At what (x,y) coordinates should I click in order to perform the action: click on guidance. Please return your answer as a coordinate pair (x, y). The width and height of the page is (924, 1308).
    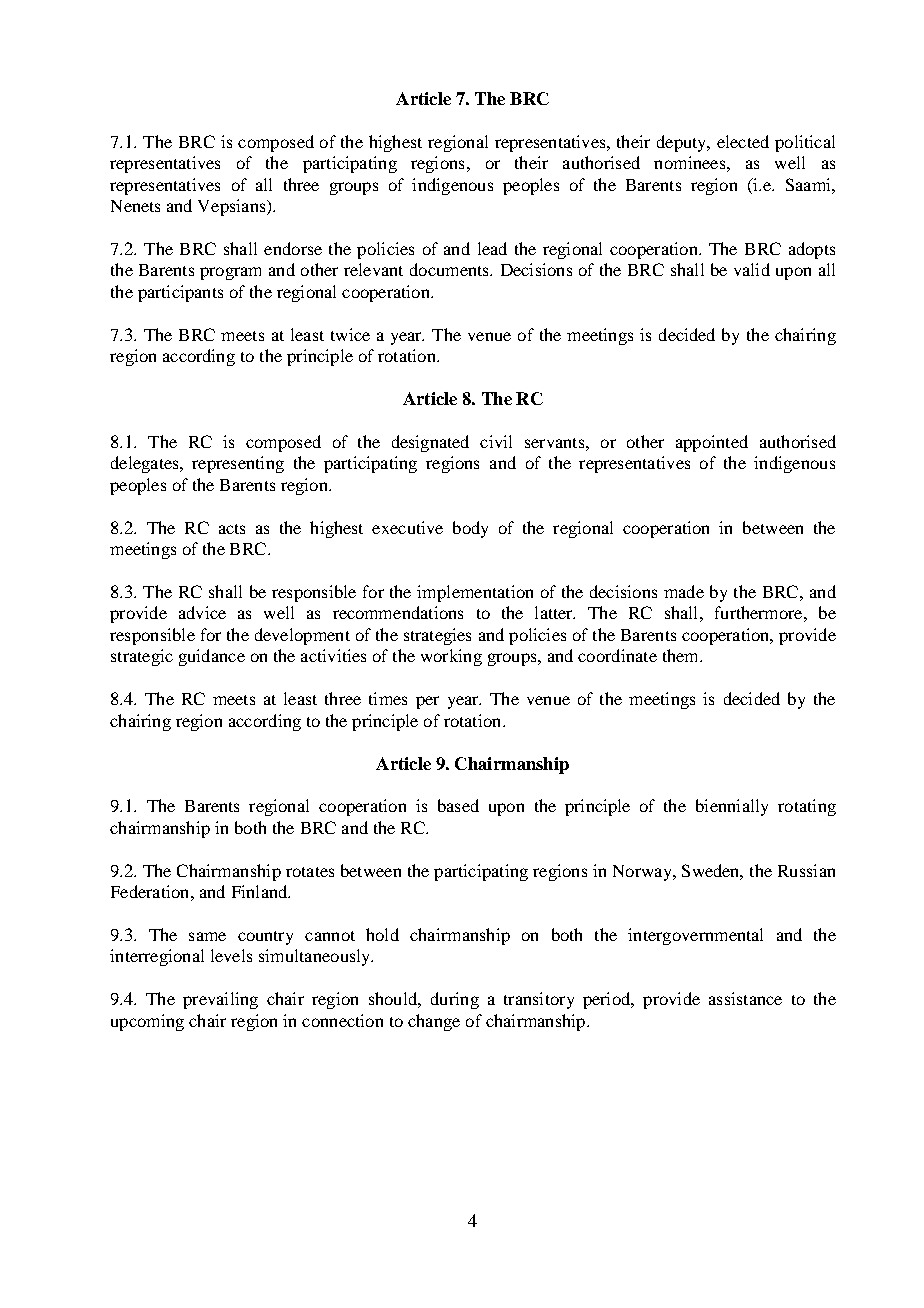
    Looking at the image, I should click on (212, 657).
